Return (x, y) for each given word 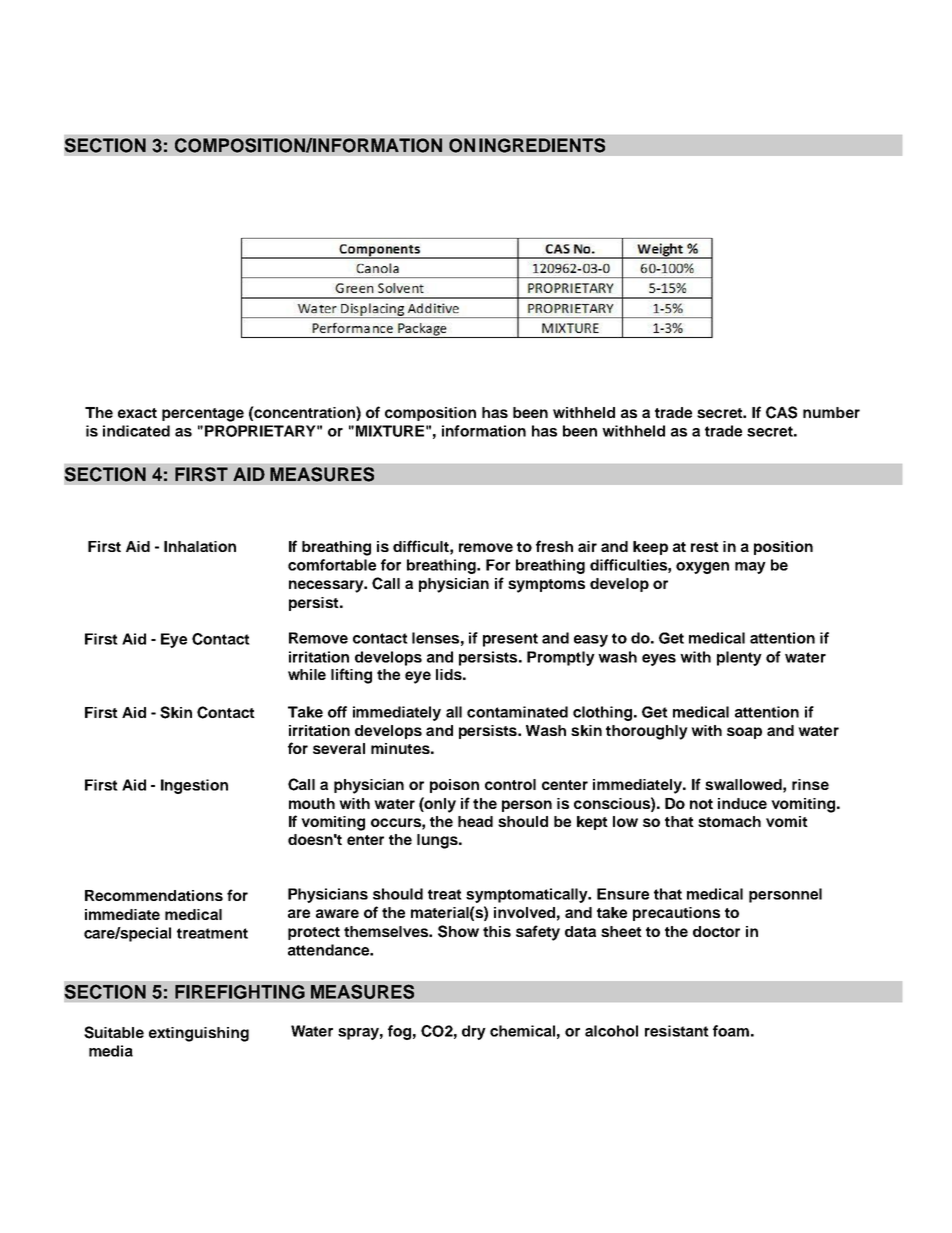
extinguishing (199, 1034)
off (337, 712)
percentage (203, 415)
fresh (554, 546)
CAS (781, 412)
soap (744, 733)
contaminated (517, 712)
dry (474, 1032)
